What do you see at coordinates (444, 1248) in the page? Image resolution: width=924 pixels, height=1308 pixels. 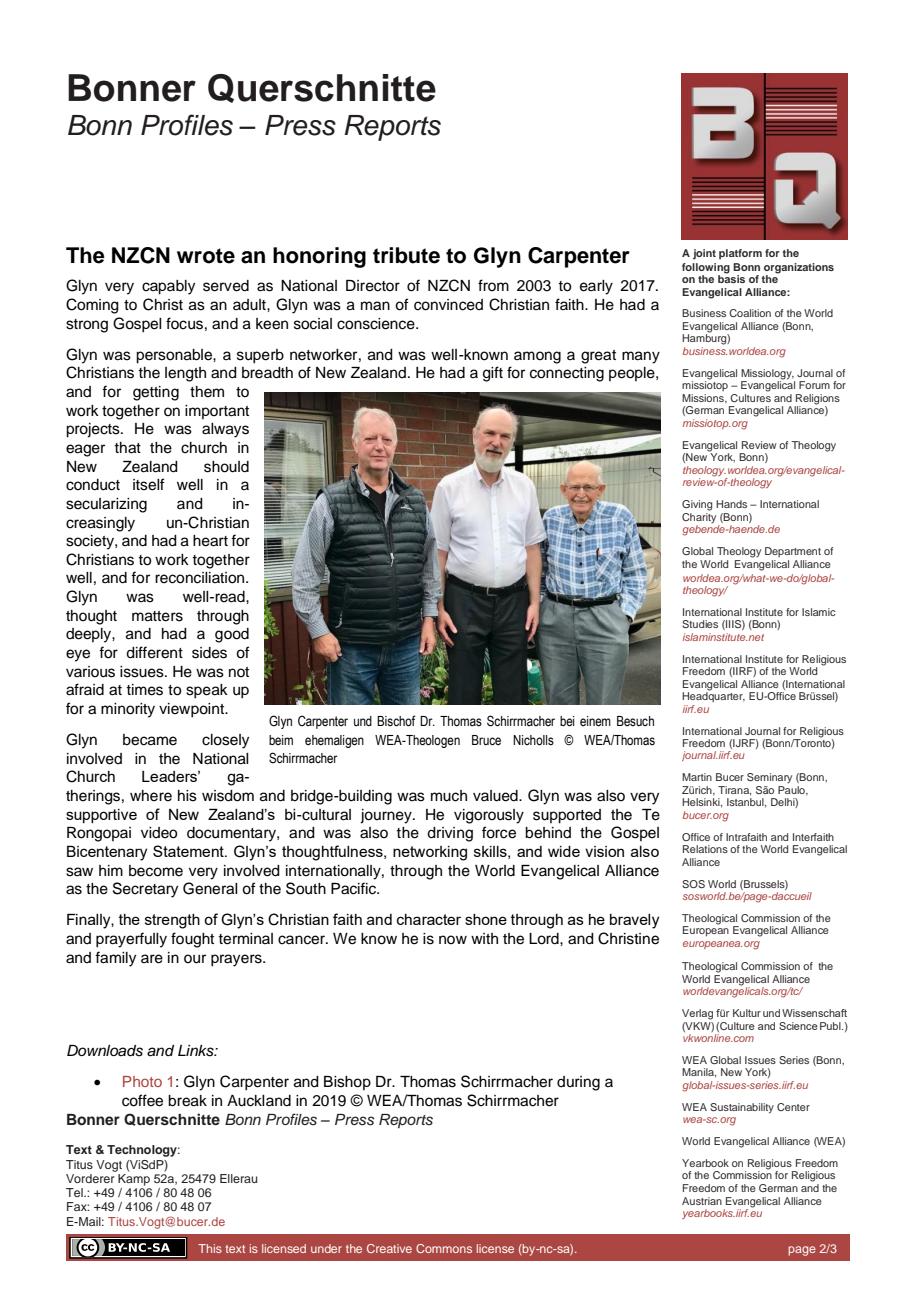 I see `Commons` at bounding box center [444, 1248].
